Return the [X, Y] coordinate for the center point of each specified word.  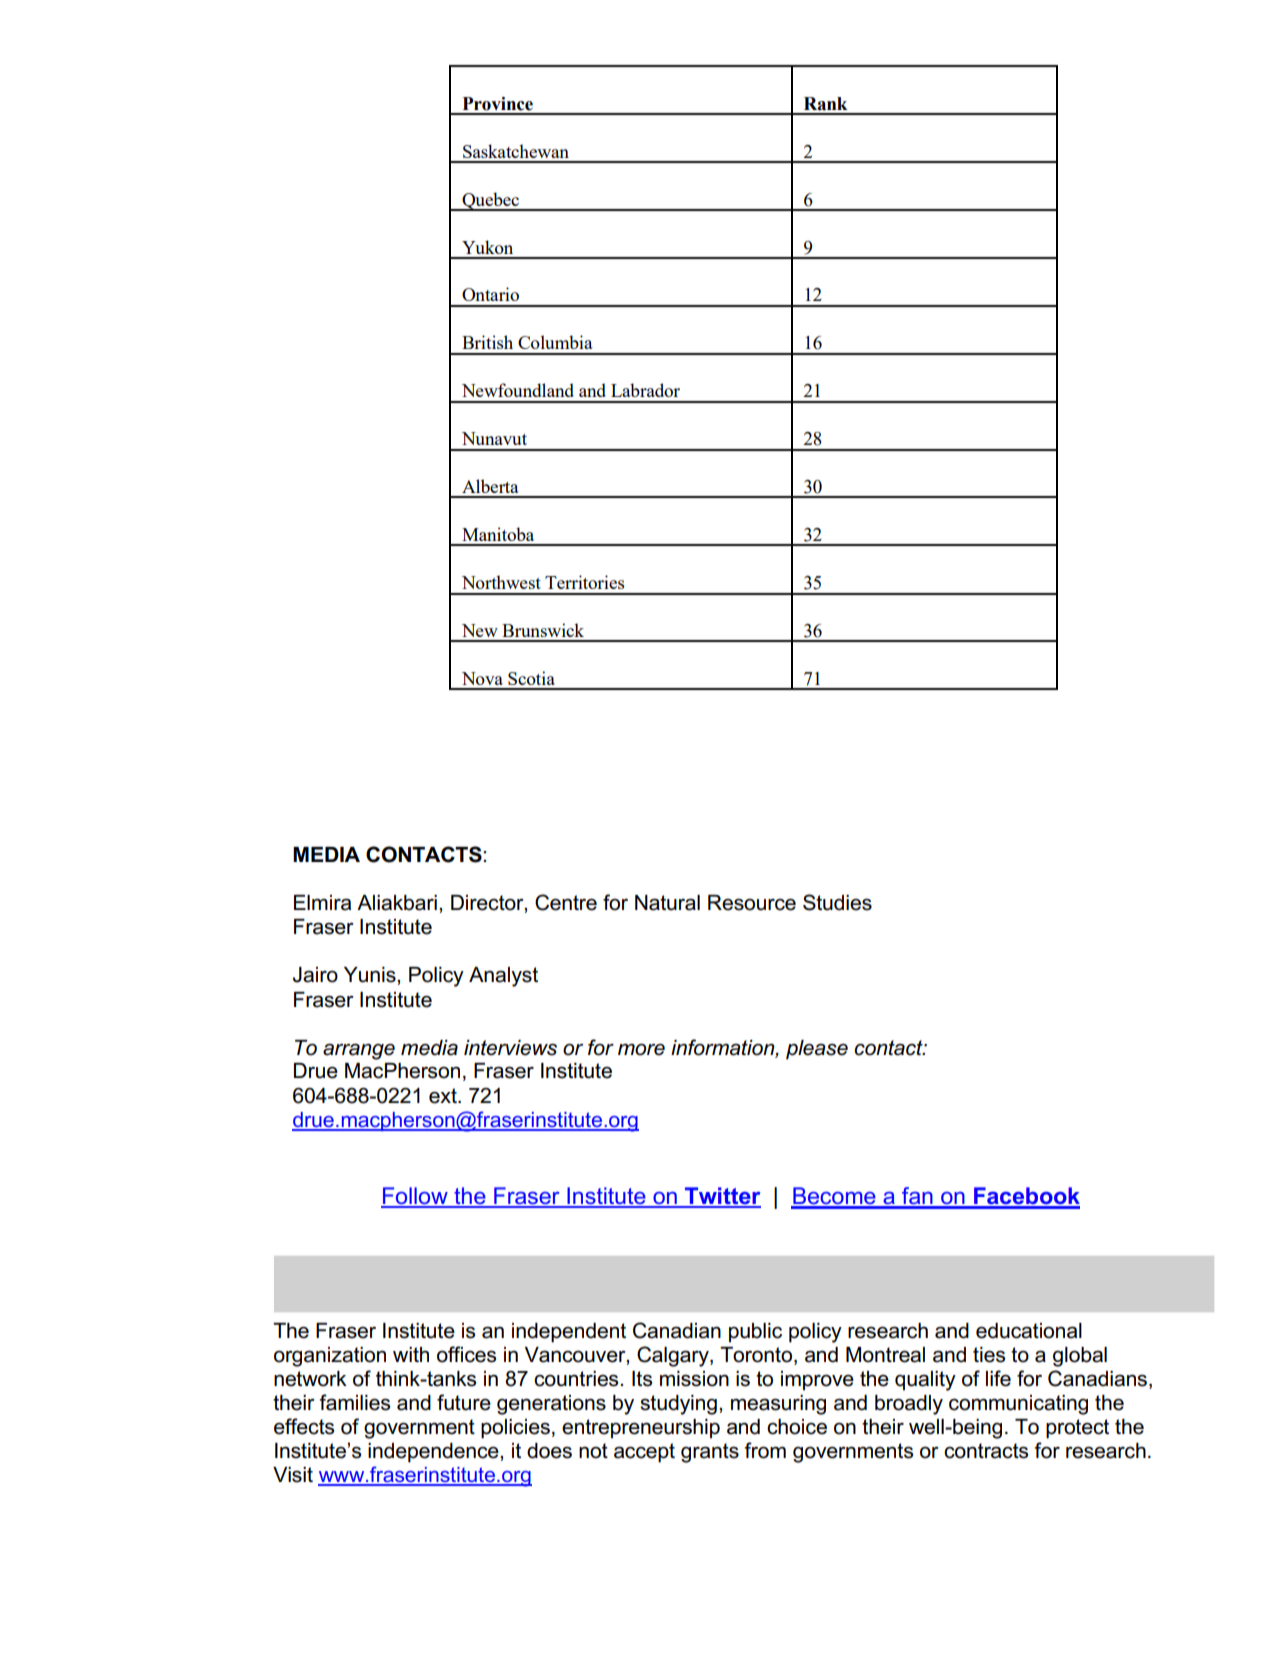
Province [498, 104]
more [641, 1049]
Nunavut [494, 438]
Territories [584, 582]
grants [710, 1453]
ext [444, 1096]
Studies [837, 902]
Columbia [555, 342]
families [354, 1402]
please [817, 1050]
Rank [826, 104]
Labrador [645, 390]
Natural [667, 903]
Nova [482, 678]
